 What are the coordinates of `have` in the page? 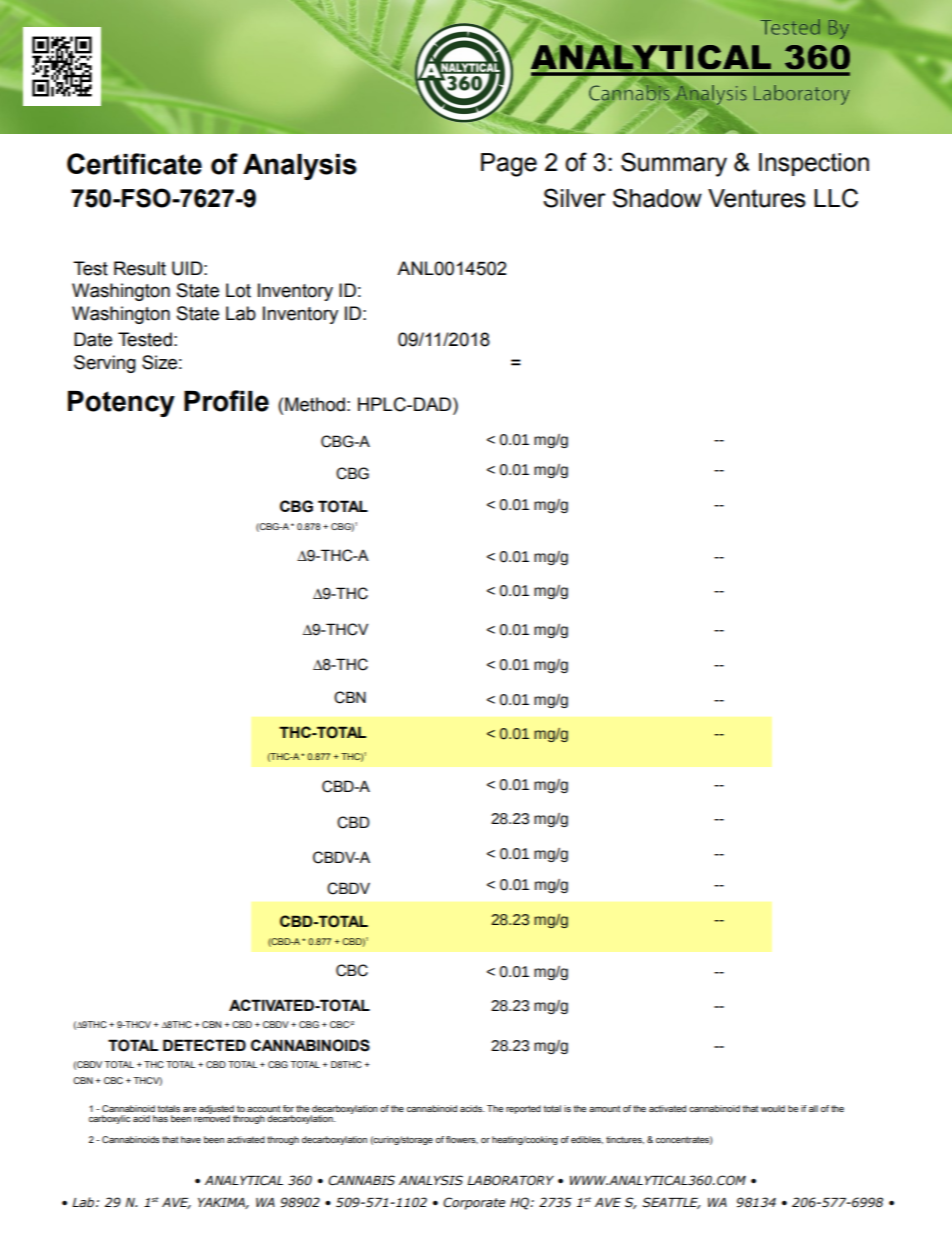 It's located at (191, 1139).
